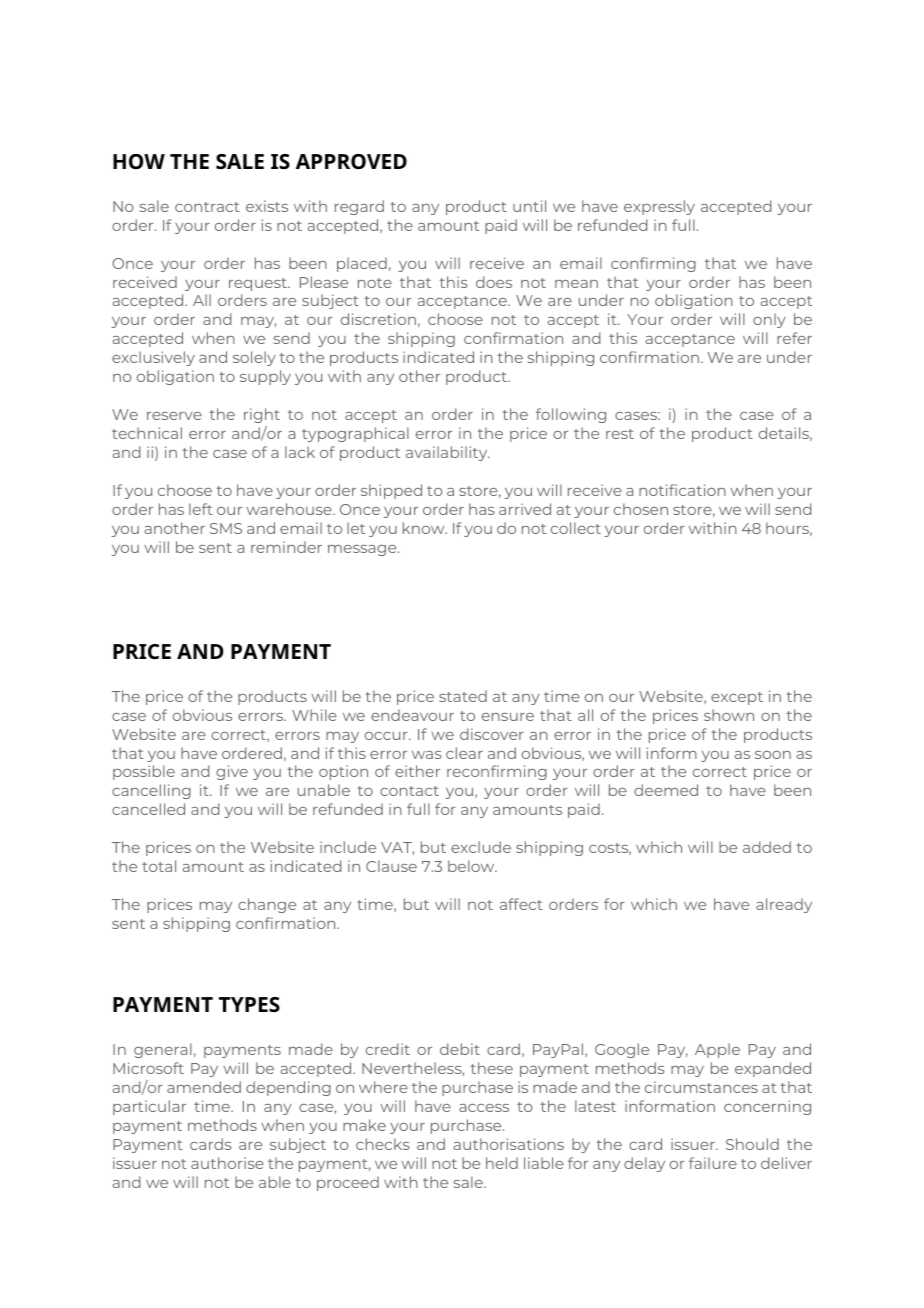 Image resolution: width=924 pixels, height=1308 pixels. What do you see at coordinates (529, 206) in the screenshot?
I see `until` at bounding box center [529, 206].
